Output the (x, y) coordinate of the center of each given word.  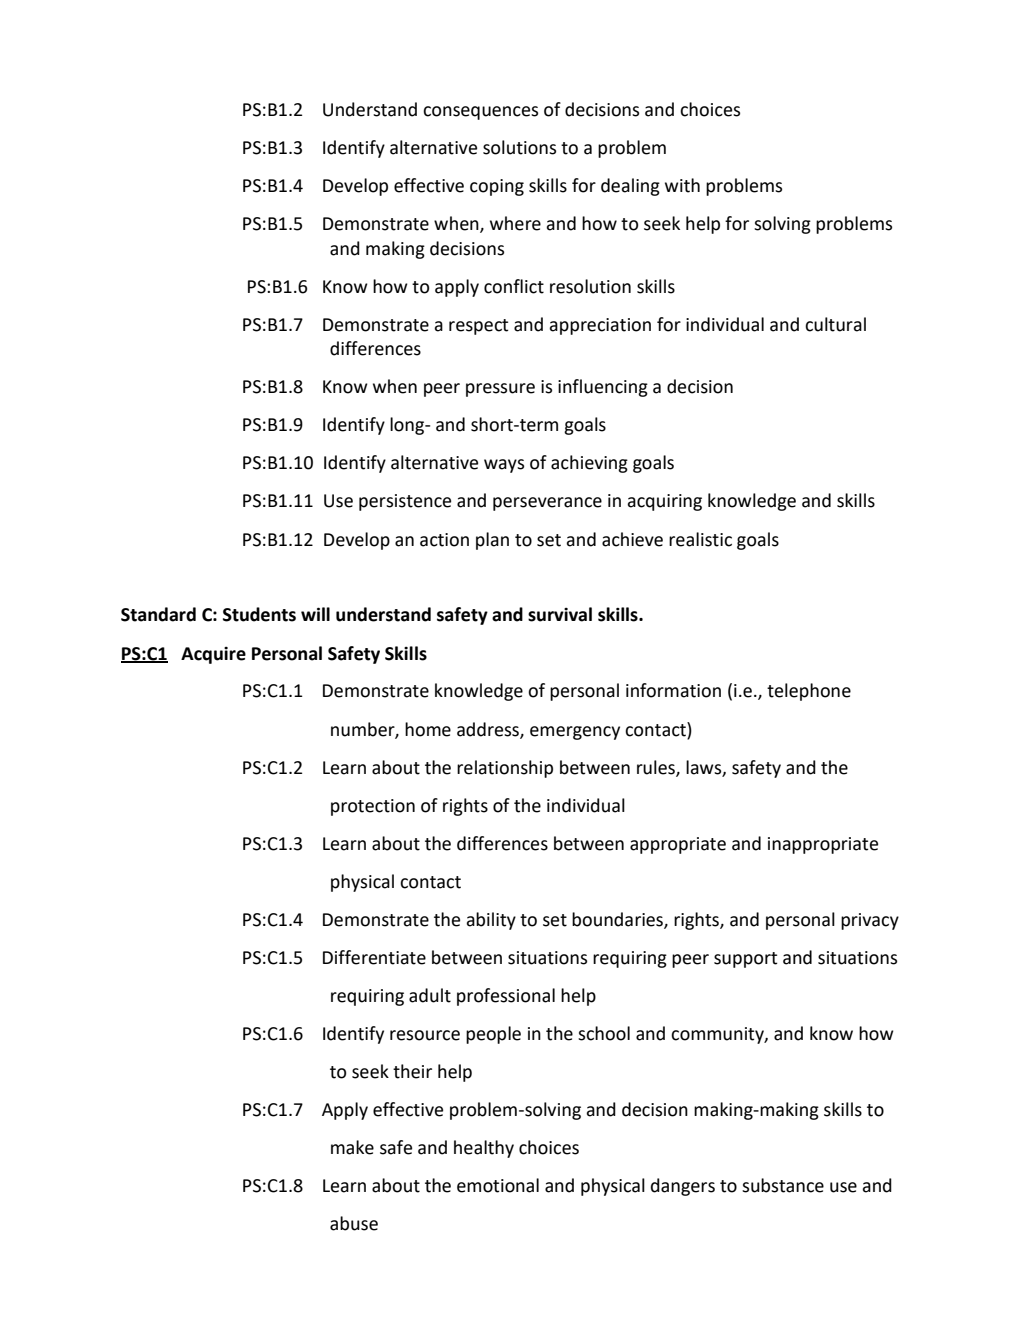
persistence (405, 502)
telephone (809, 692)
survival (560, 614)
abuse (354, 1223)
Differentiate (374, 957)
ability (491, 921)
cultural (835, 324)
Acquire (213, 655)
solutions (519, 147)
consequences (480, 113)
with (682, 185)
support (745, 960)
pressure (500, 390)
